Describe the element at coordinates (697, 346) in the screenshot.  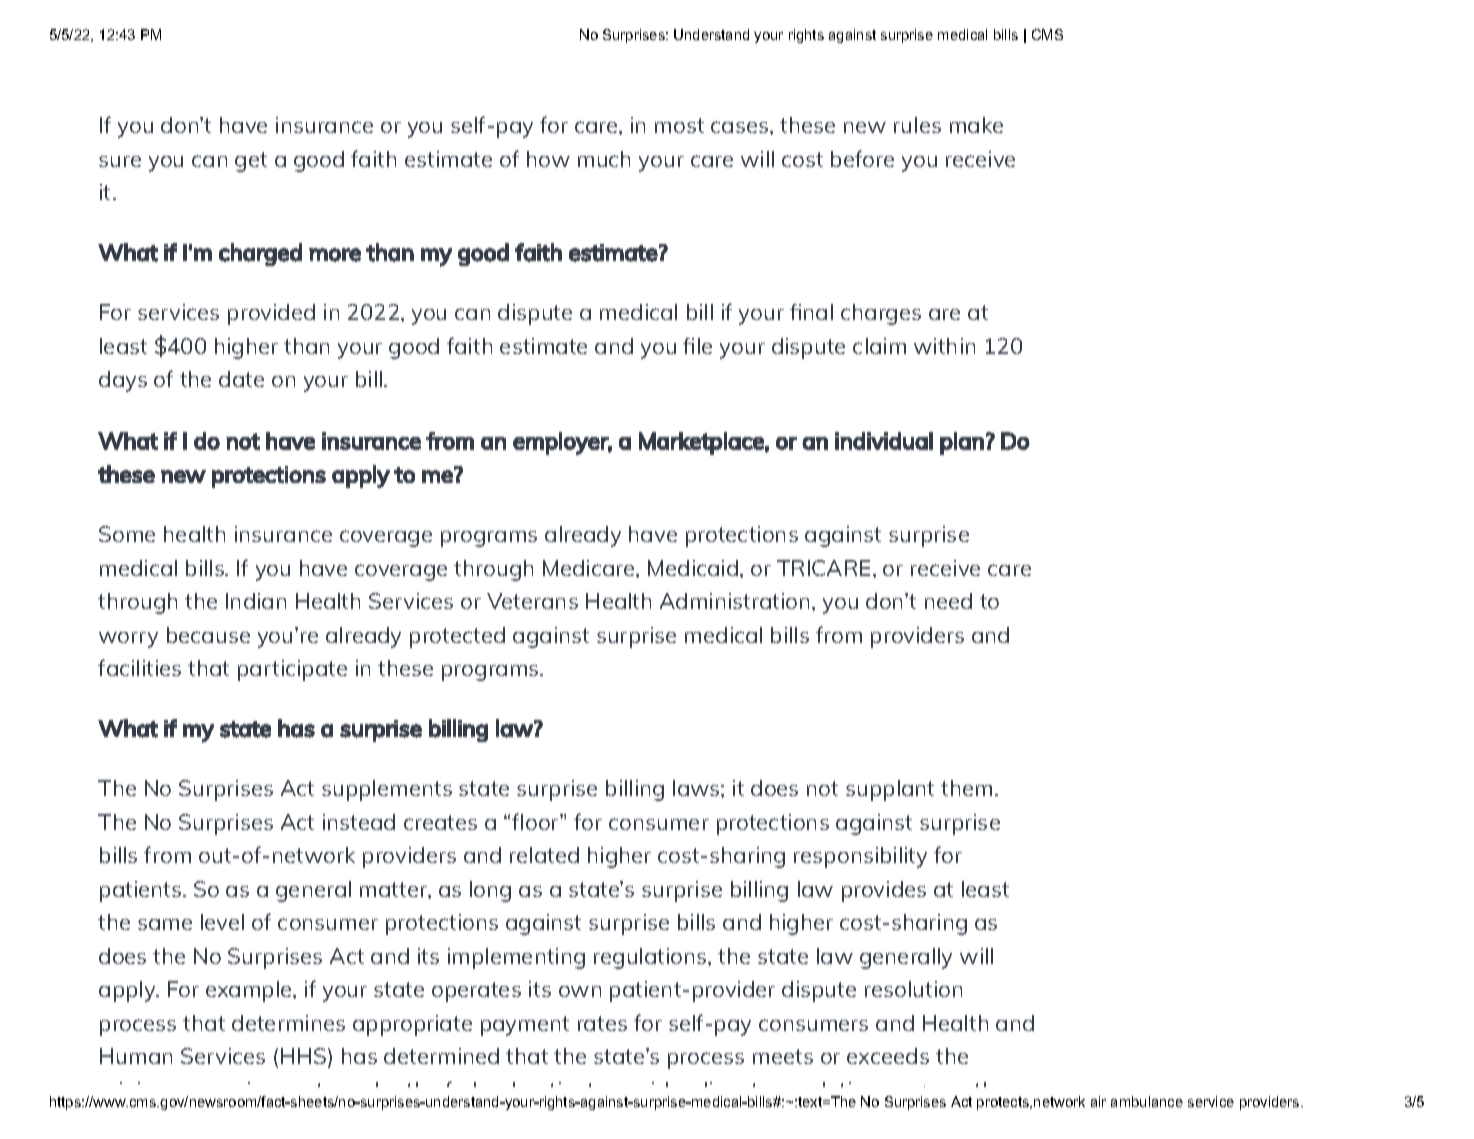
I see `file` at that location.
